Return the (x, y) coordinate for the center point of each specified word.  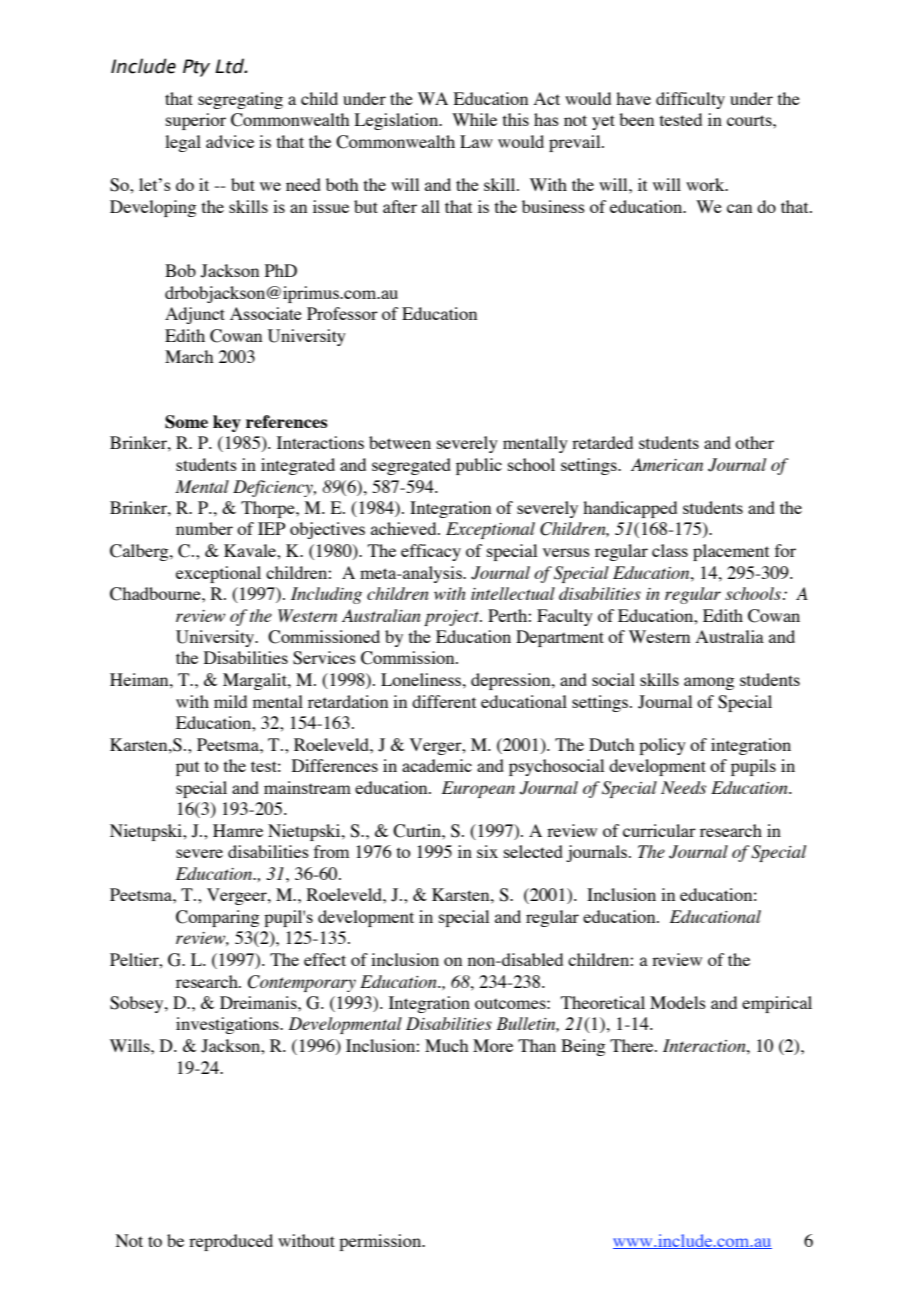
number (204, 528)
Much (446, 1045)
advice (230, 141)
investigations (228, 1025)
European (478, 789)
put (187, 768)
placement (731, 552)
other (754, 442)
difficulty (690, 100)
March (189, 356)
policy (662, 746)
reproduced (231, 1242)
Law (476, 141)
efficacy (431, 552)
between (400, 442)
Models (678, 1002)
